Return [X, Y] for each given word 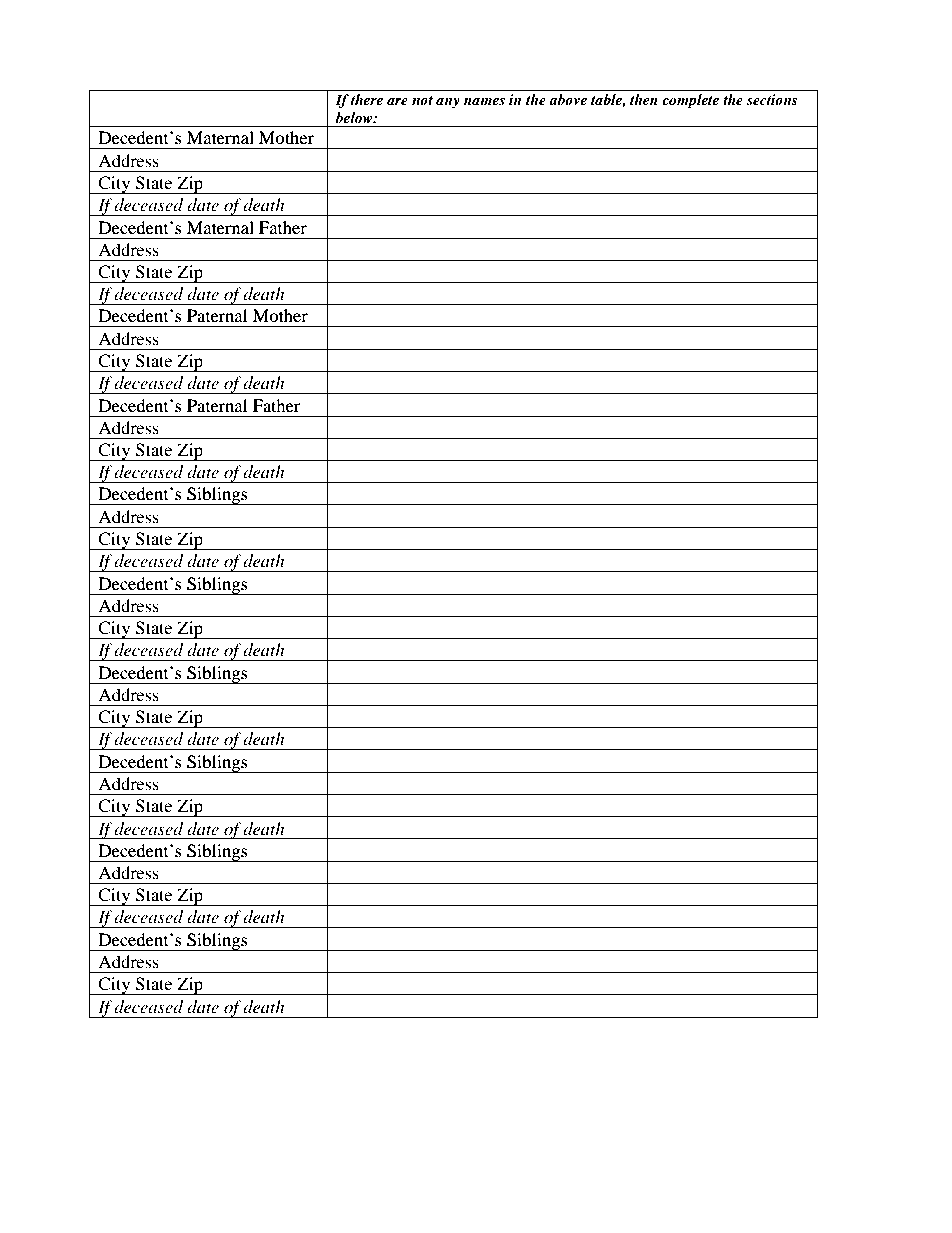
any [448, 103]
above [568, 99]
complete [690, 101]
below [355, 117]
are [397, 101]
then [644, 99]
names [484, 101]
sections [772, 99]
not [422, 100]
